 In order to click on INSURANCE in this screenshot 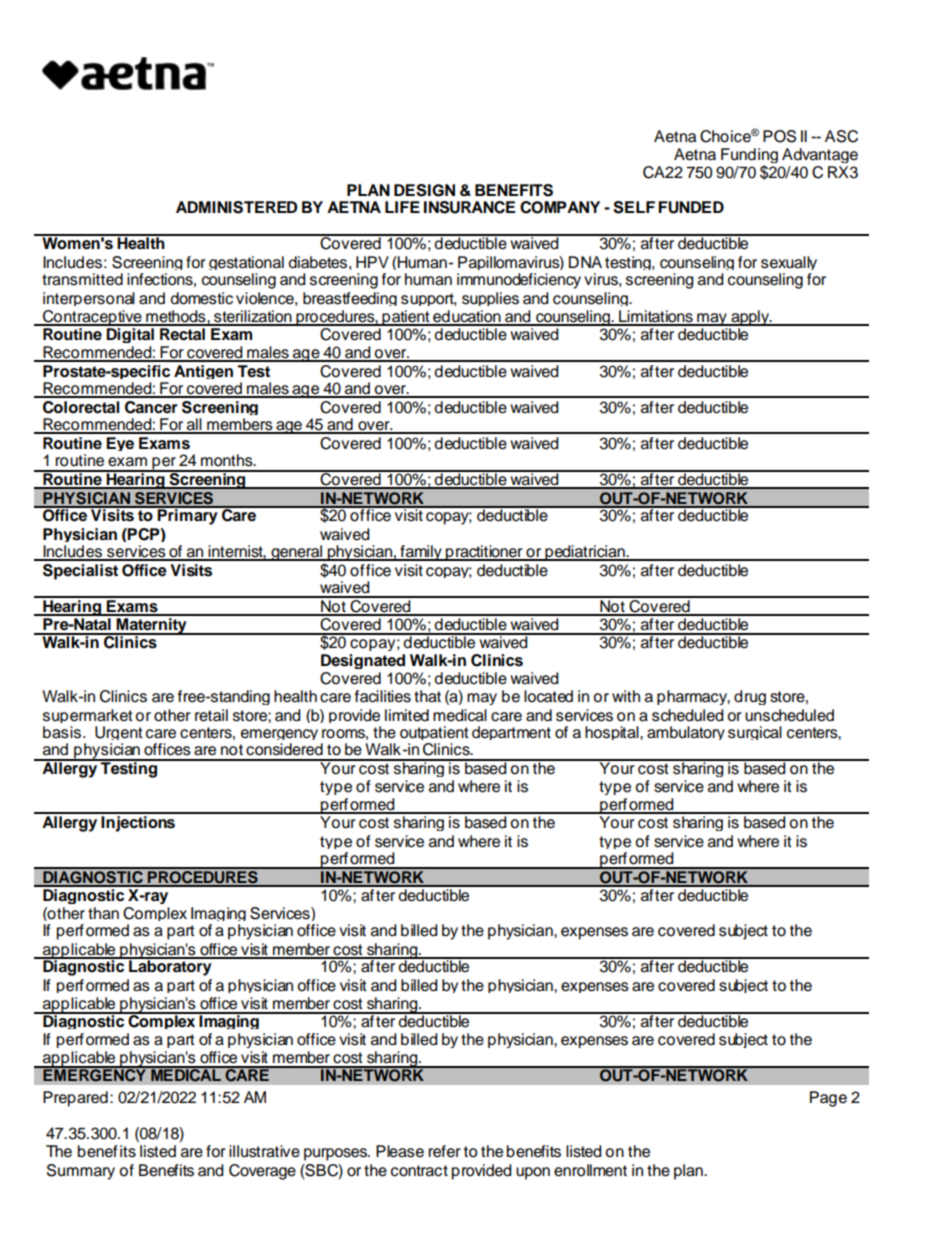, I will do `click(469, 207)`.
